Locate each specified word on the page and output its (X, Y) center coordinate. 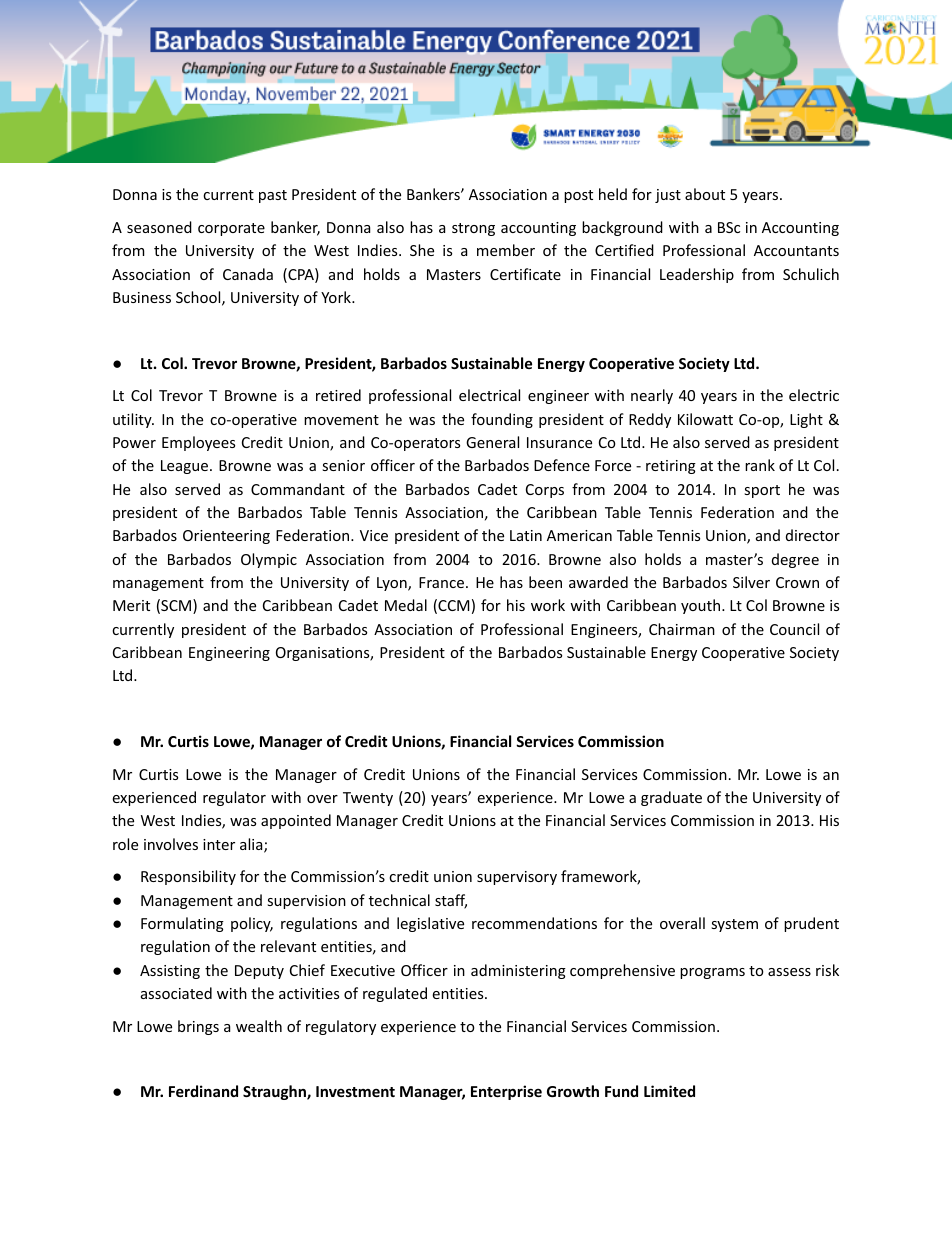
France (441, 582)
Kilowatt (705, 419)
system (734, 925)
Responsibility (188, 877)
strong (473, 229)
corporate (231, 229)
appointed (296, 821)
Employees (198, 443)
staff (451, 901)
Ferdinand (203, 1091)
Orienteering (226, 537)
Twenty (368, 799)
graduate (671, 798)
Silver (751, 582)
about (705, 194)
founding (502, 420)
